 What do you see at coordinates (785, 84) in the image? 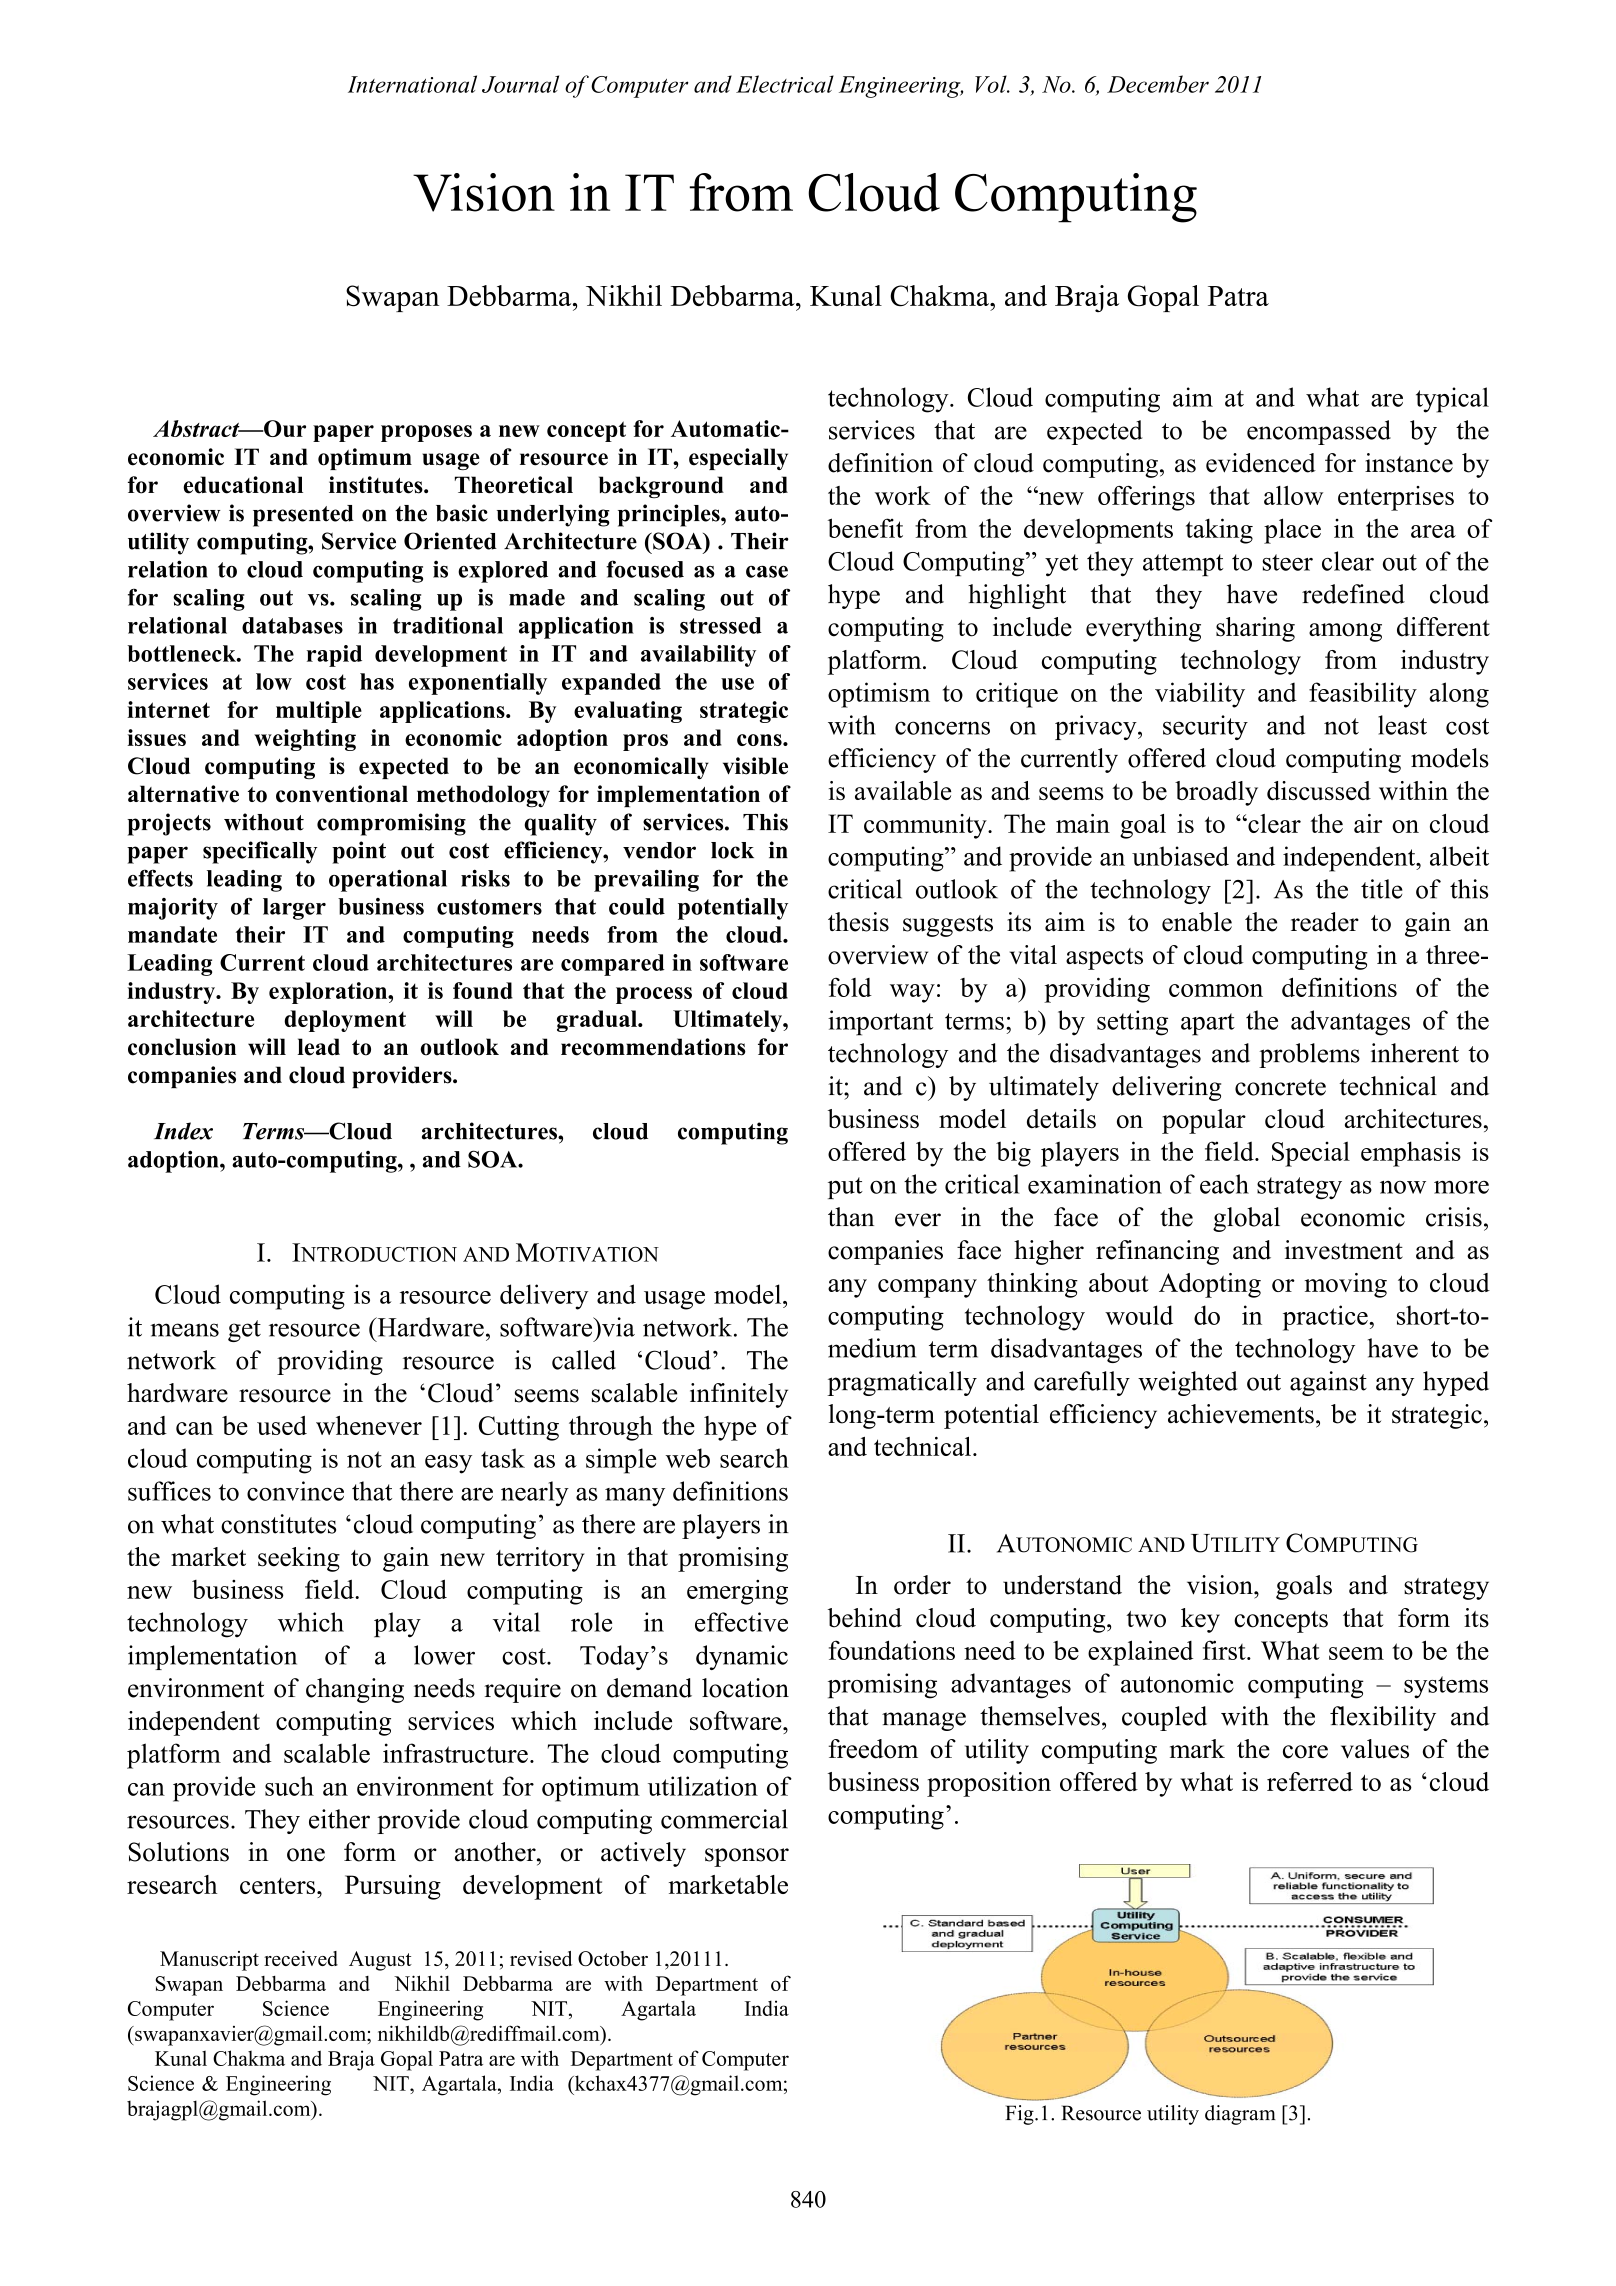
I see `Electrical` at bounding box center [785, 84].
